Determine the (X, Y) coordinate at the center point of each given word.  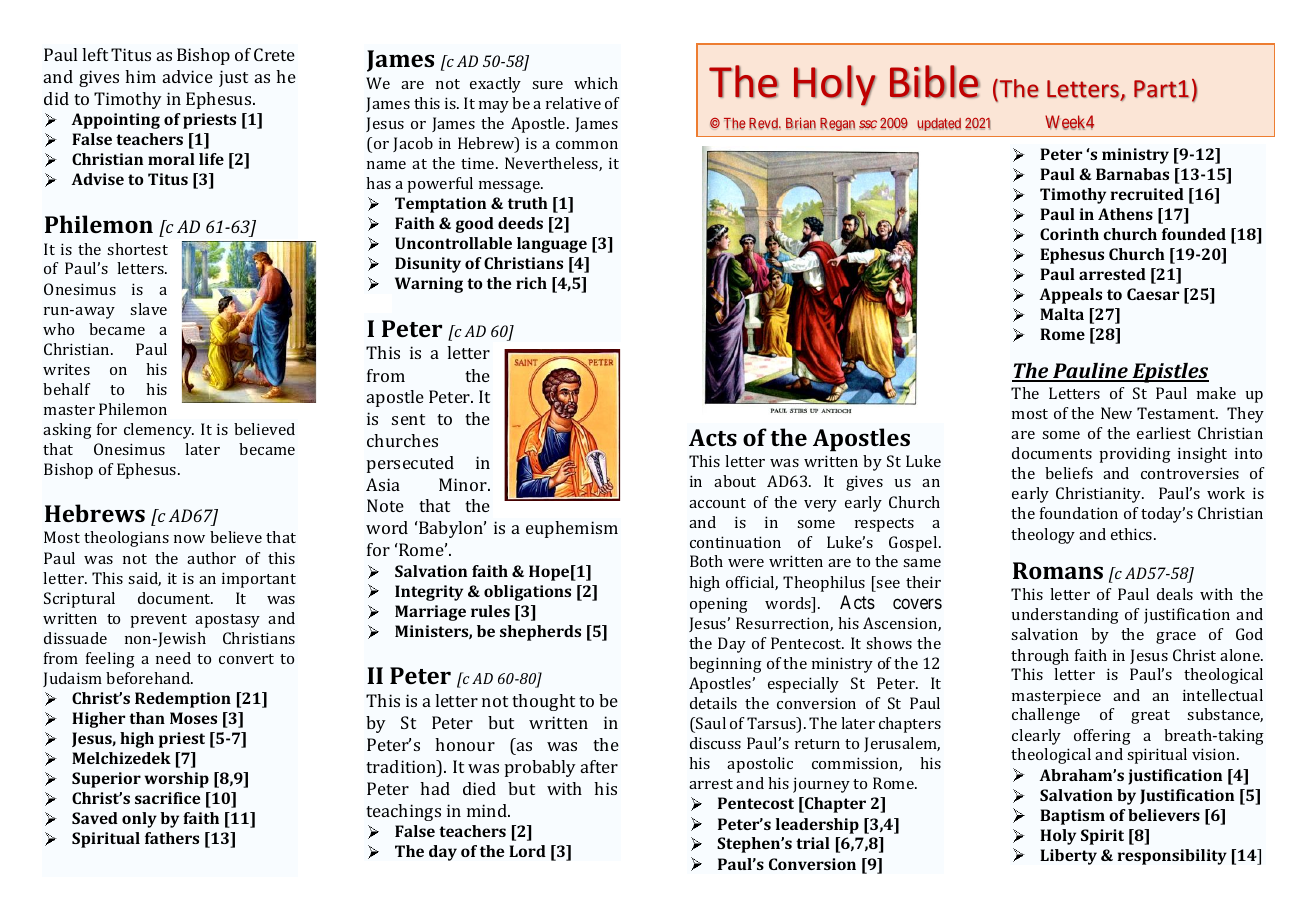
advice (188, 76)
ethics (1133, 534)
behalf (66, 389)
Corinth (1069, 234)
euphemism (572, 529)
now (189, 539)
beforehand (149, 678)
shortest (137, 249)
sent (408, 419)
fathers (172, 838)
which (596, 83)
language (552, 245)
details (713, 703)
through (1040, 657)
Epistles (1169, 373)
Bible (935, 81)
